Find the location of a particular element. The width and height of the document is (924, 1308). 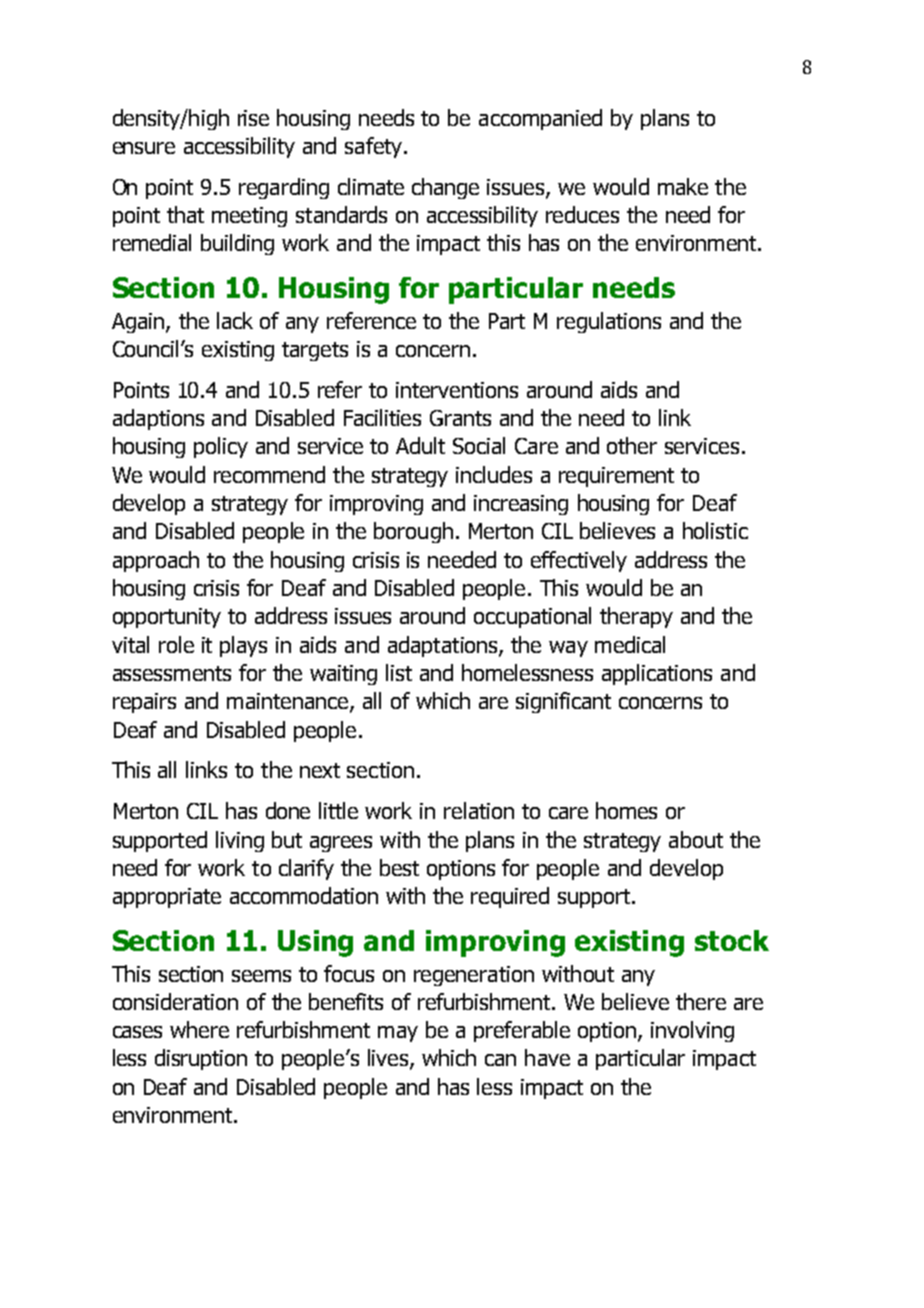

may is located at coordinates (398, 1034).
